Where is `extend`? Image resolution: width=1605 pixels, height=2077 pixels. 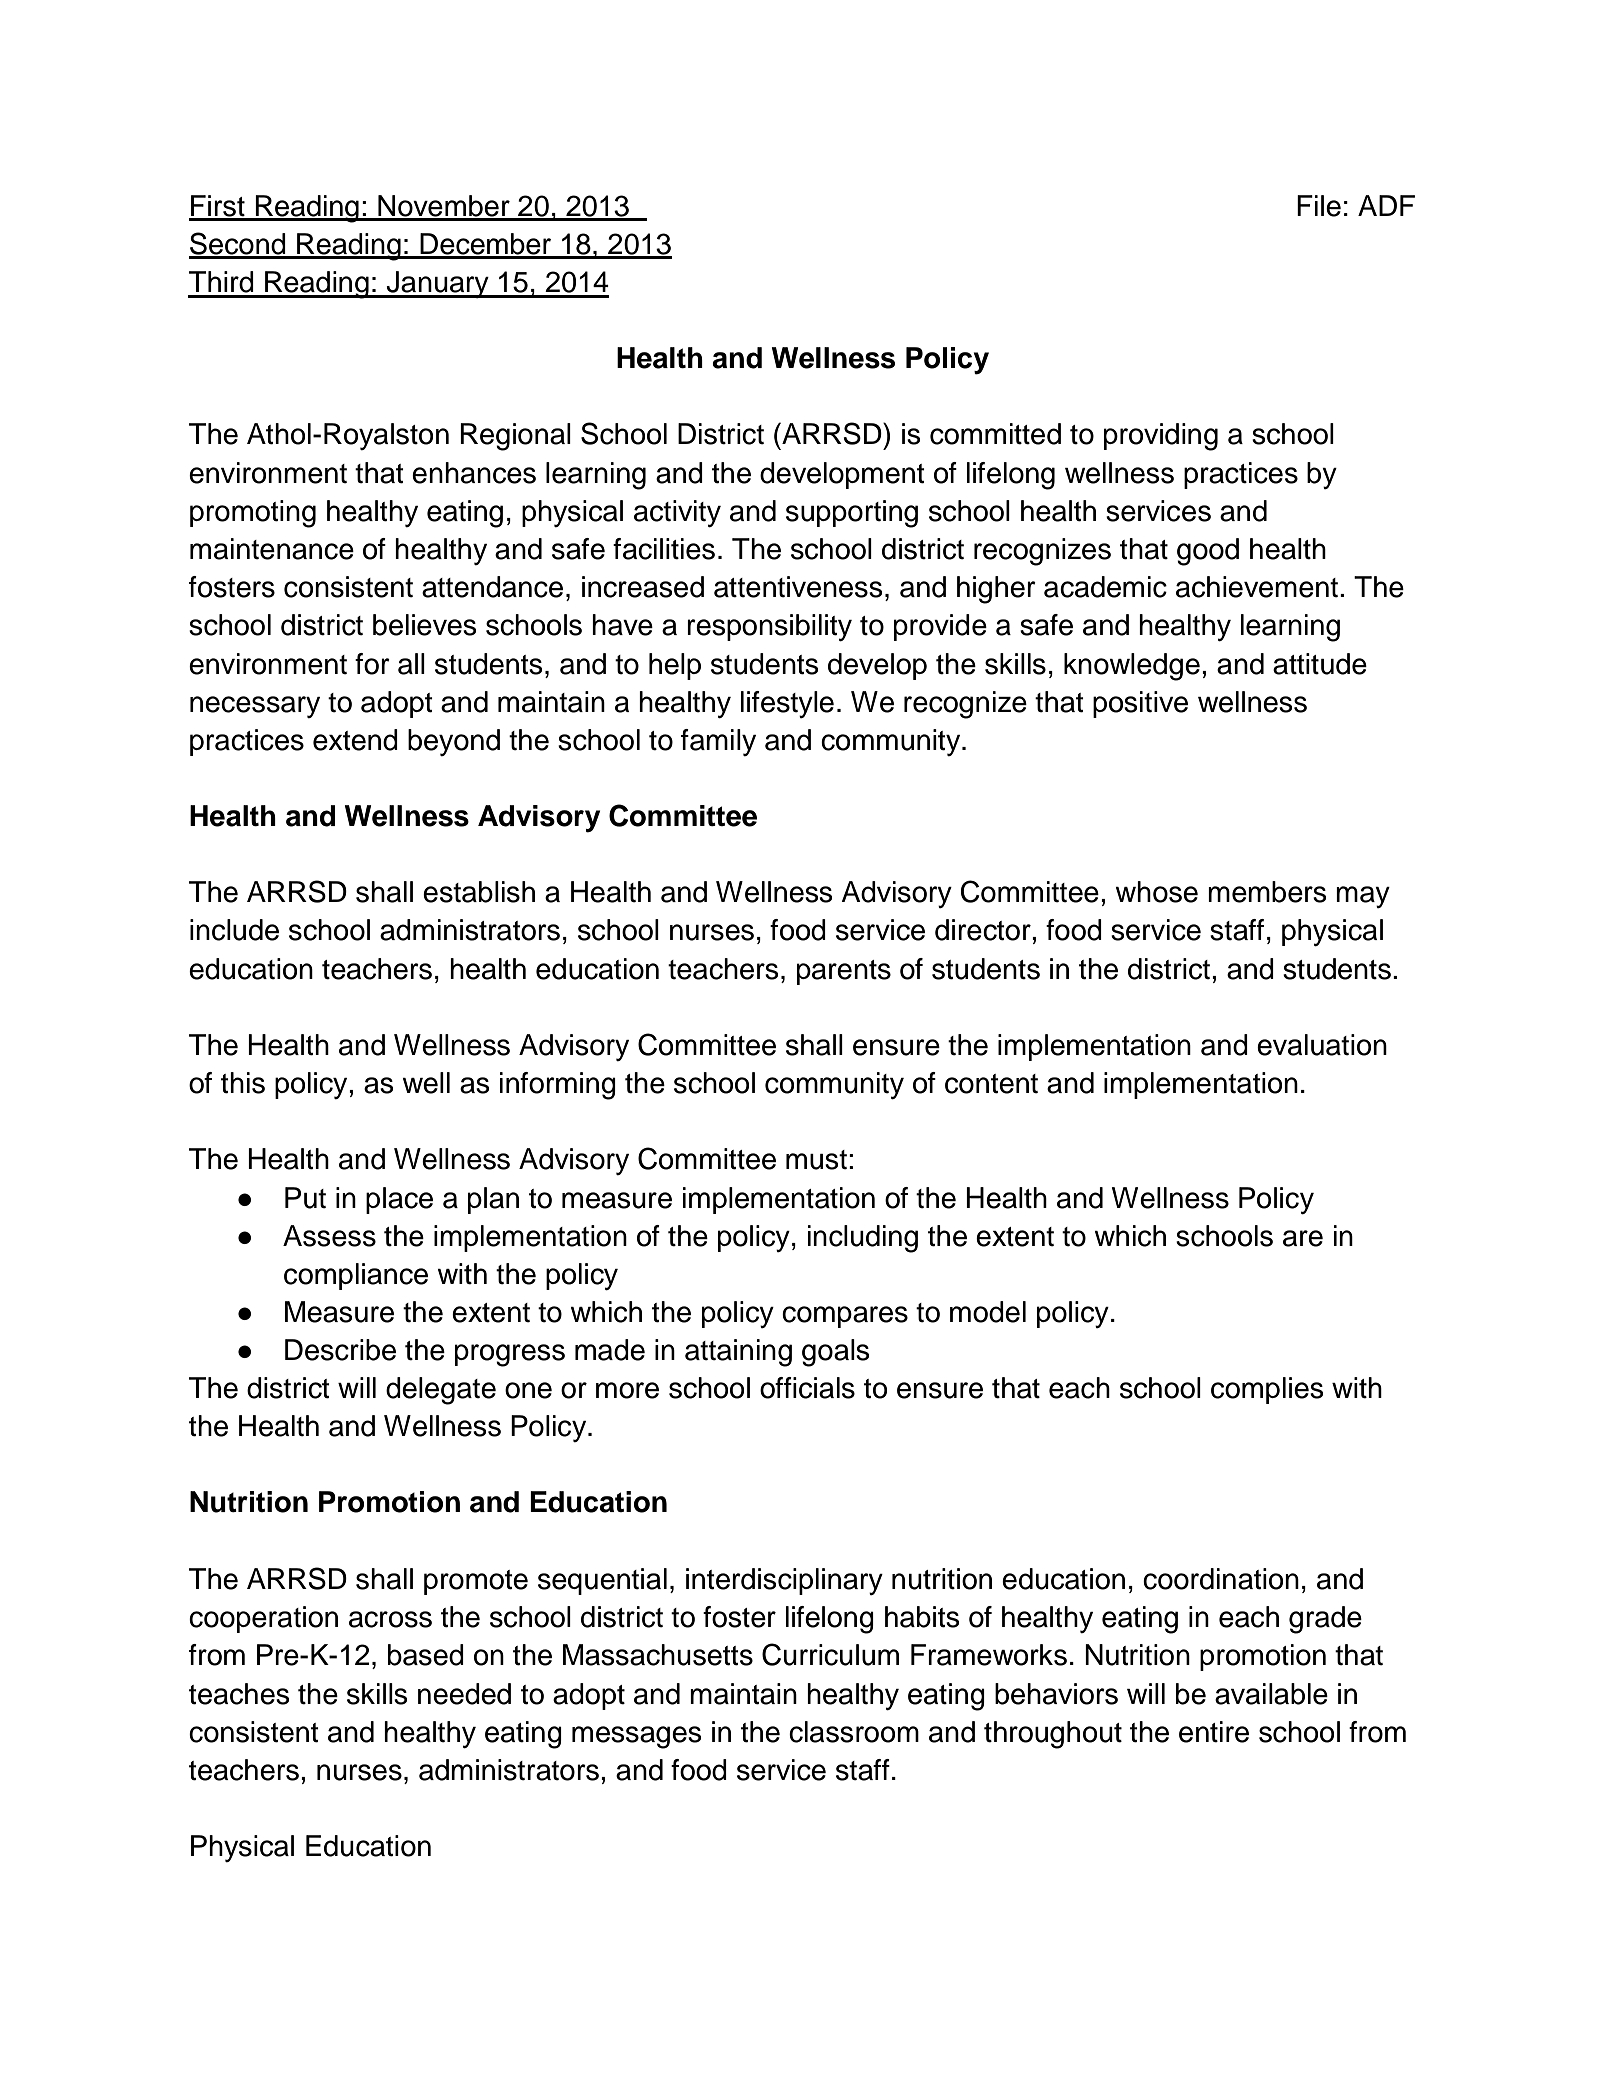 extend is located at coordinates (355, 740).
